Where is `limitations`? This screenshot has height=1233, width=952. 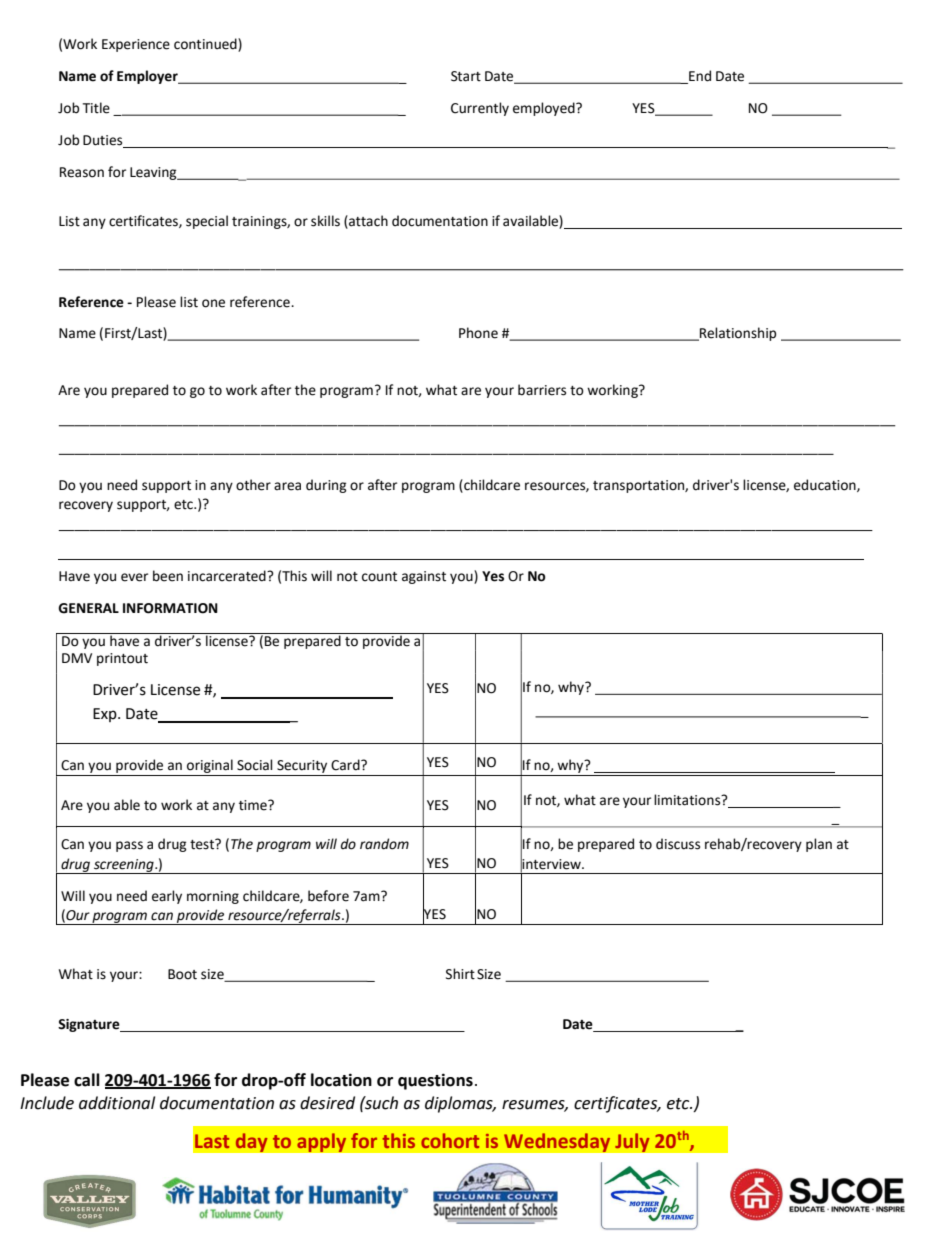 limitations is located at coordinates (688, 800).
